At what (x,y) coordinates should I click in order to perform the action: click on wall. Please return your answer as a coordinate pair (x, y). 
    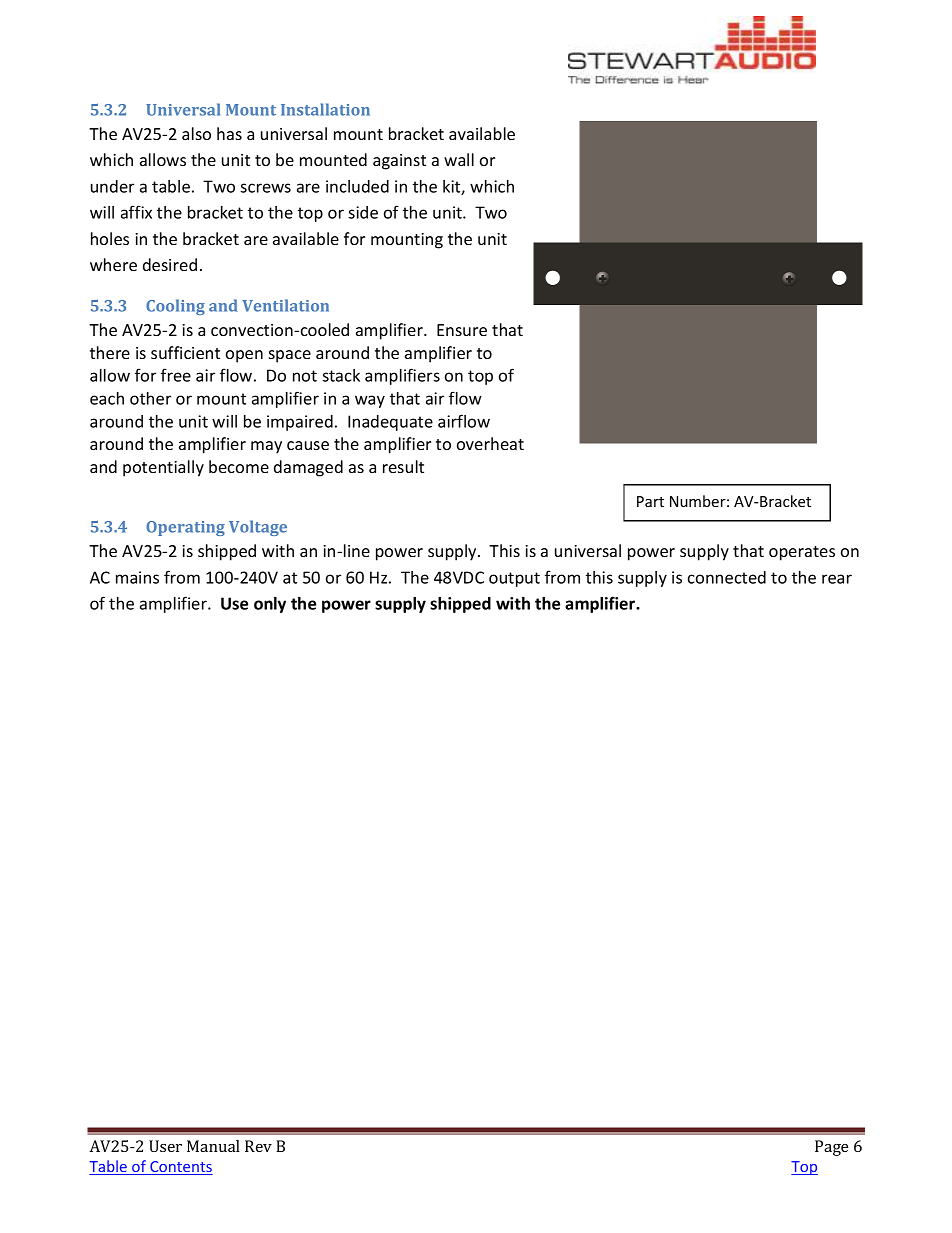
    Looking at the image, I should click on (459, 159).
